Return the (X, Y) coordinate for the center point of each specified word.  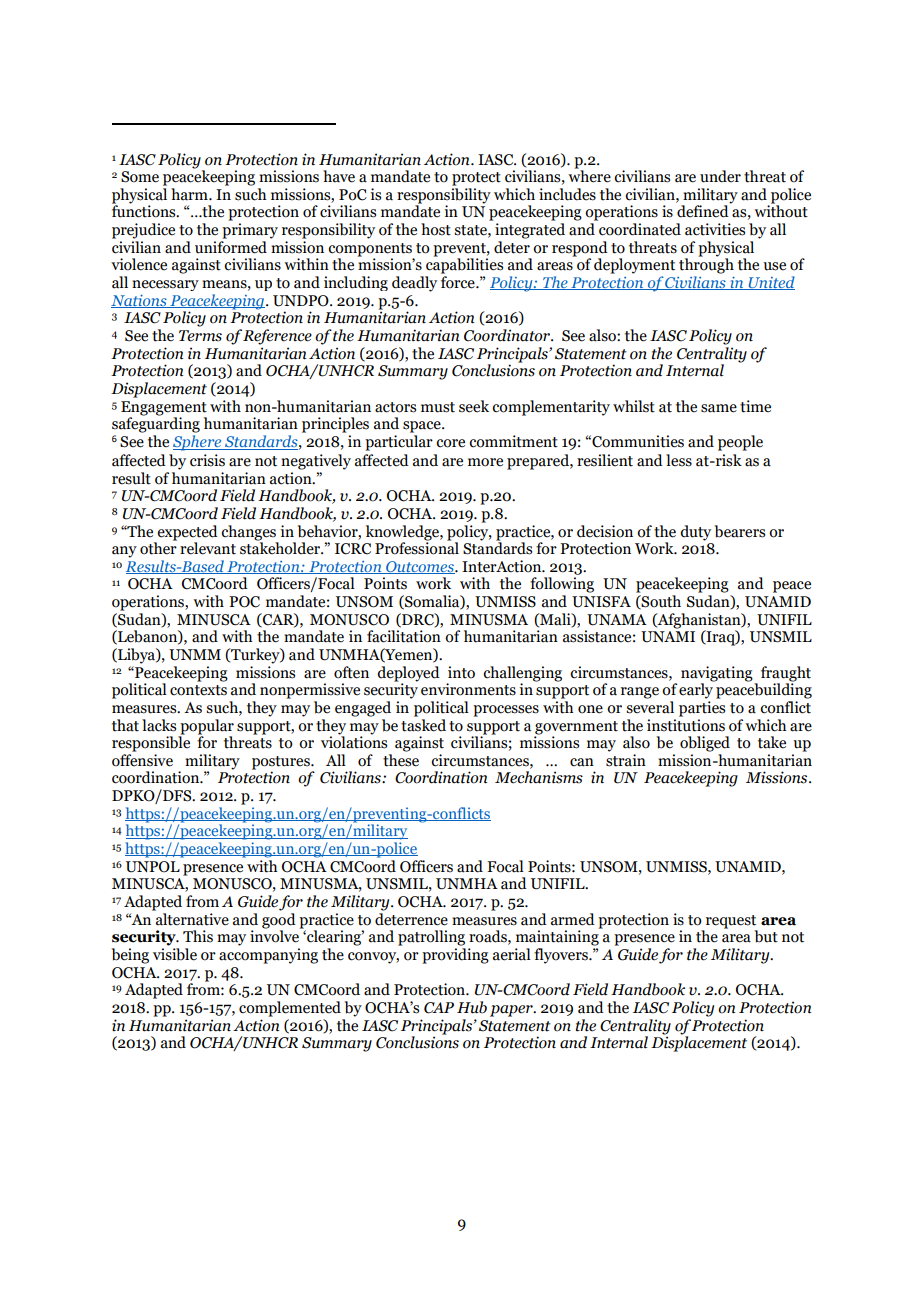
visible (175, 954)
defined (704, 210)
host (436, 229)
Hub (472, 1007)
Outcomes (420, 567)
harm (190, 194)
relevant (208, 548)
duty (695, 533)
